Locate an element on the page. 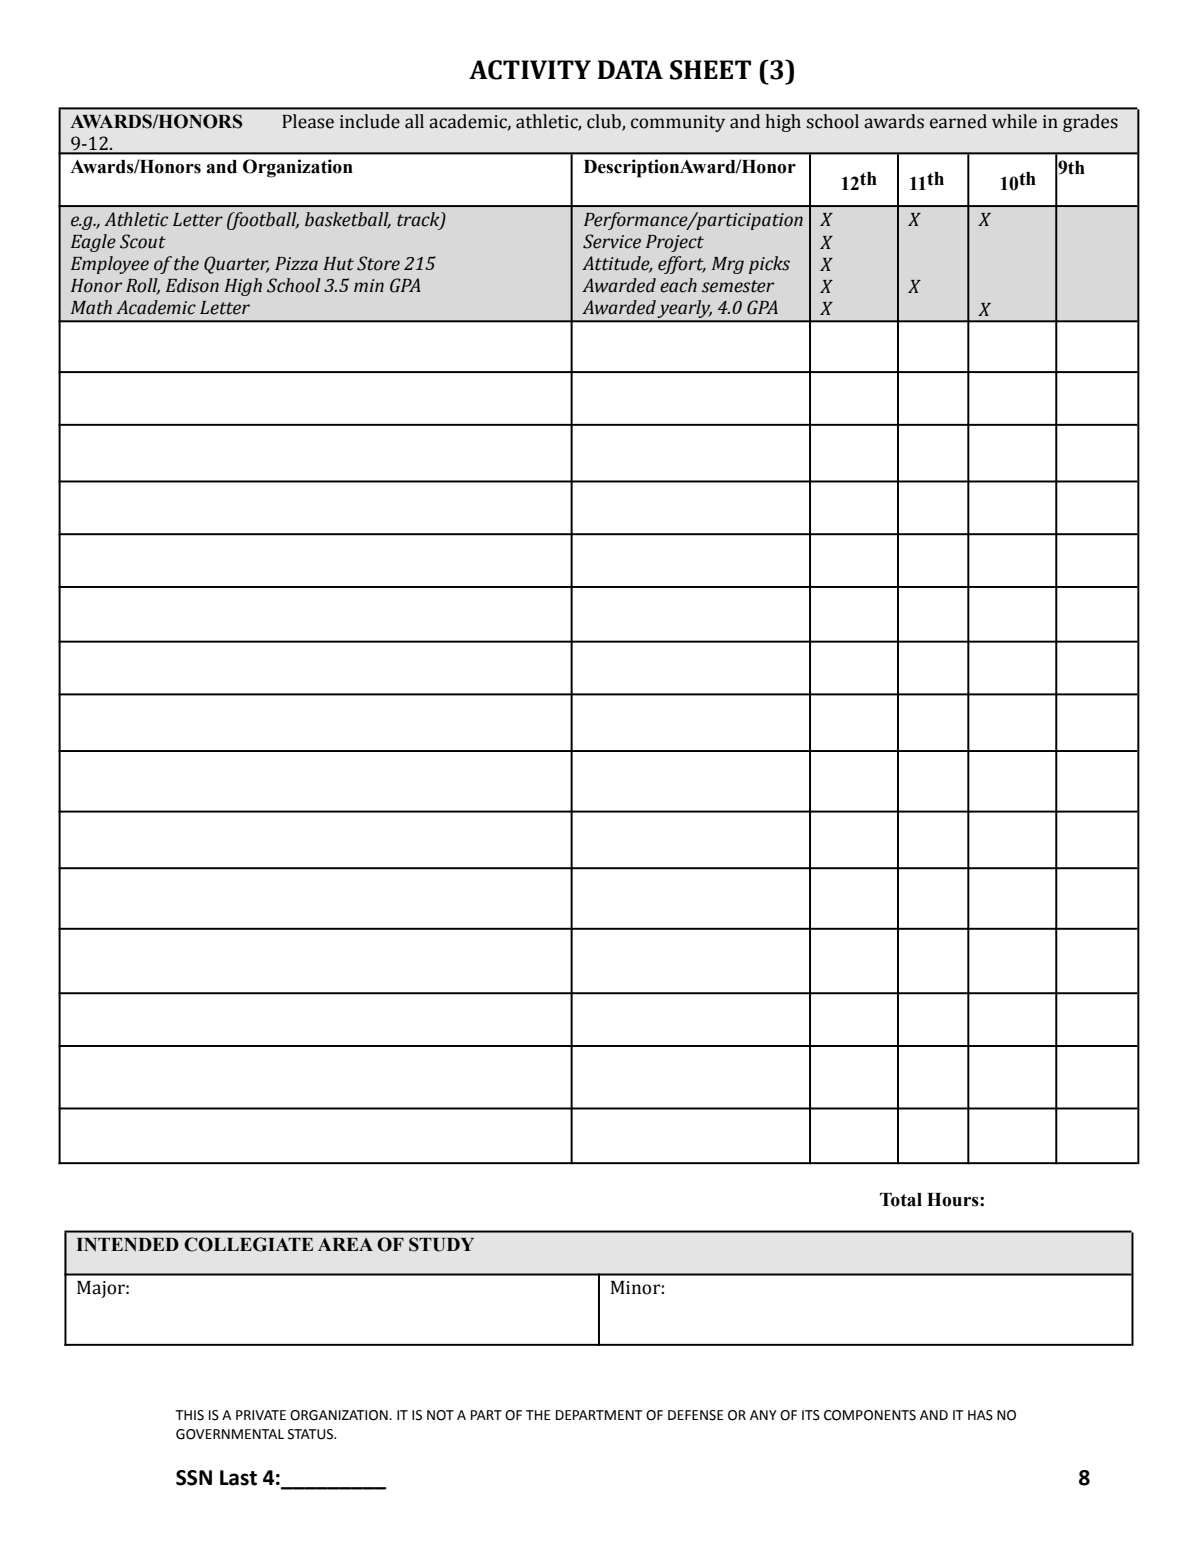  DEFENSE is located at coordinates (696, 1415).
